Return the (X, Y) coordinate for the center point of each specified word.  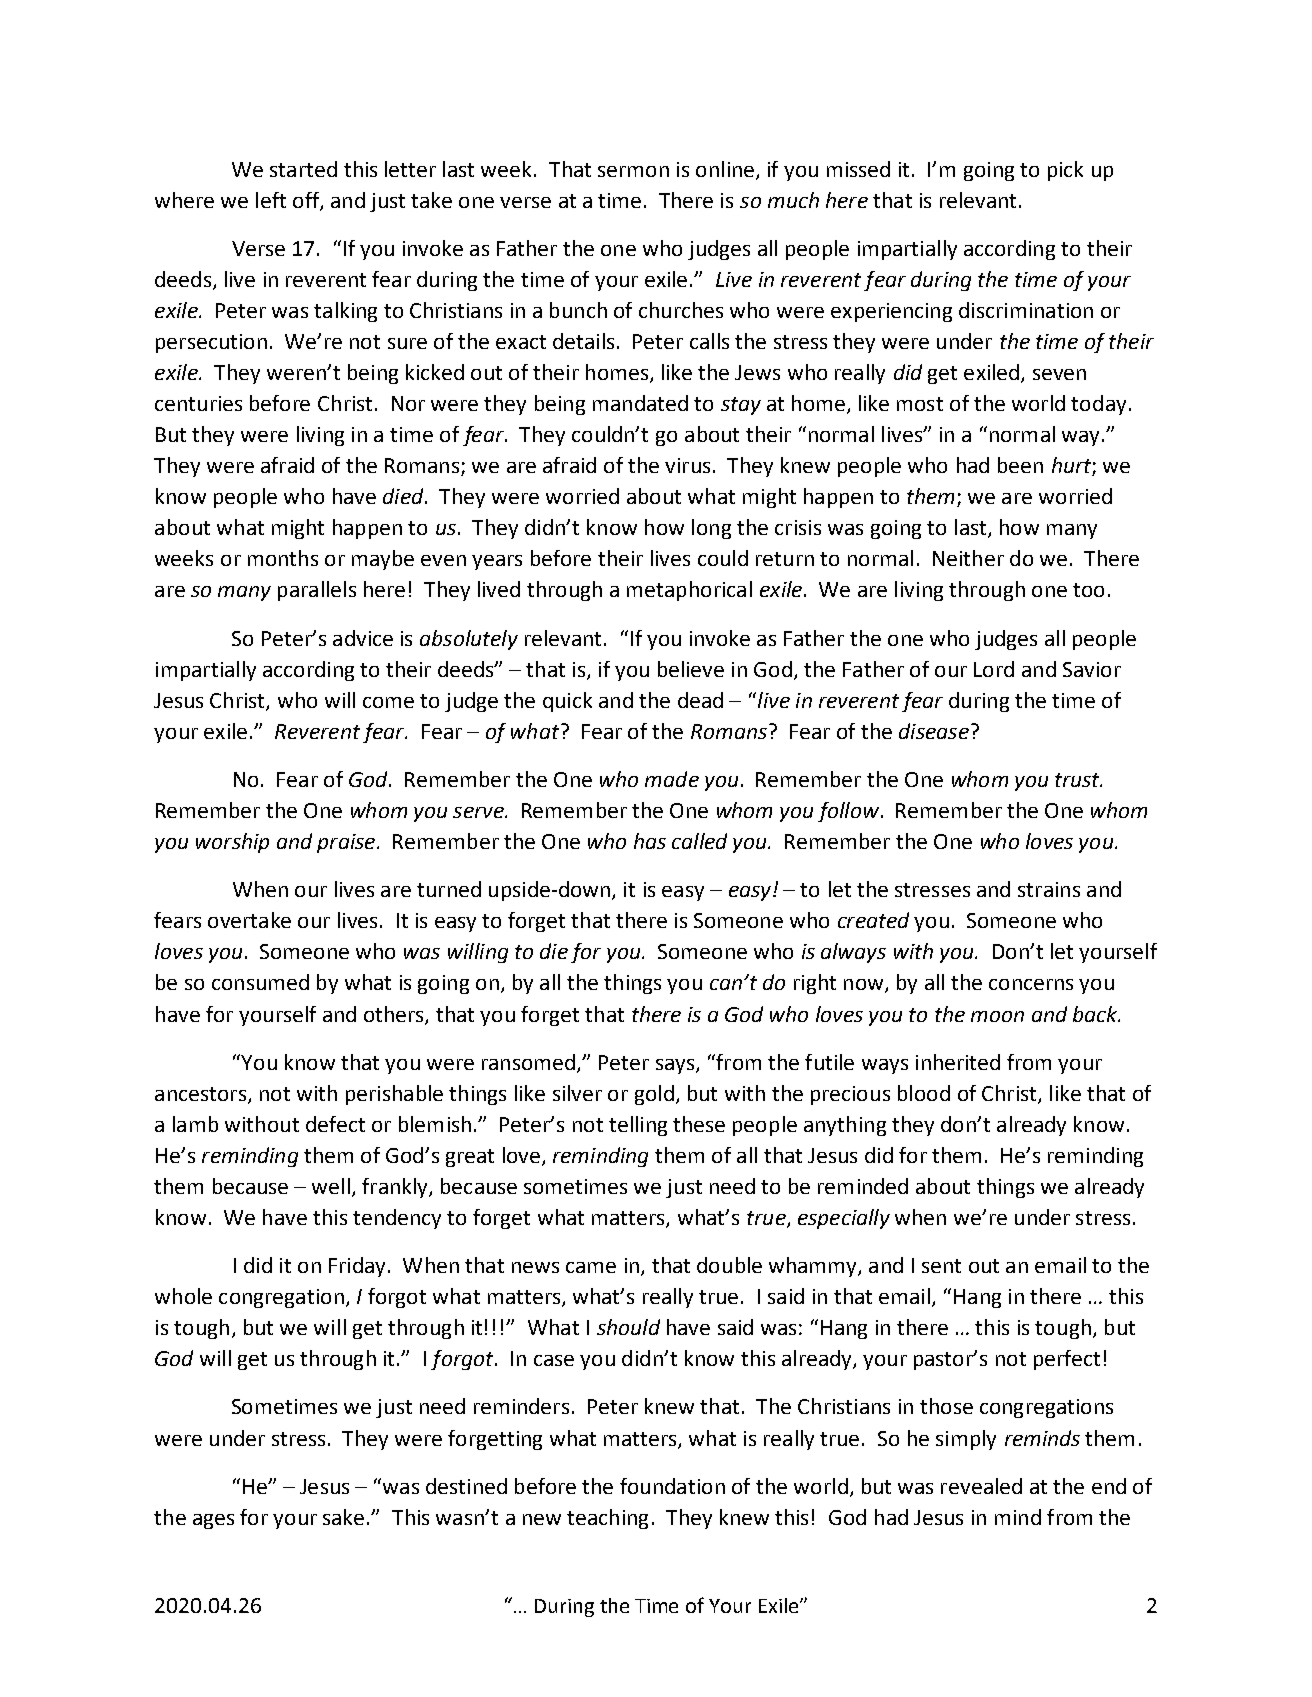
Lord (994, 669)
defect (335, 1124)
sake (343, 1517)
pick (1065, 171)
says (676, 1066)
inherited (958, 1062)
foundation (672, 1486)
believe (691, 669)
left (271, 200)
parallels (317, 591)
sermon (633, 171)
